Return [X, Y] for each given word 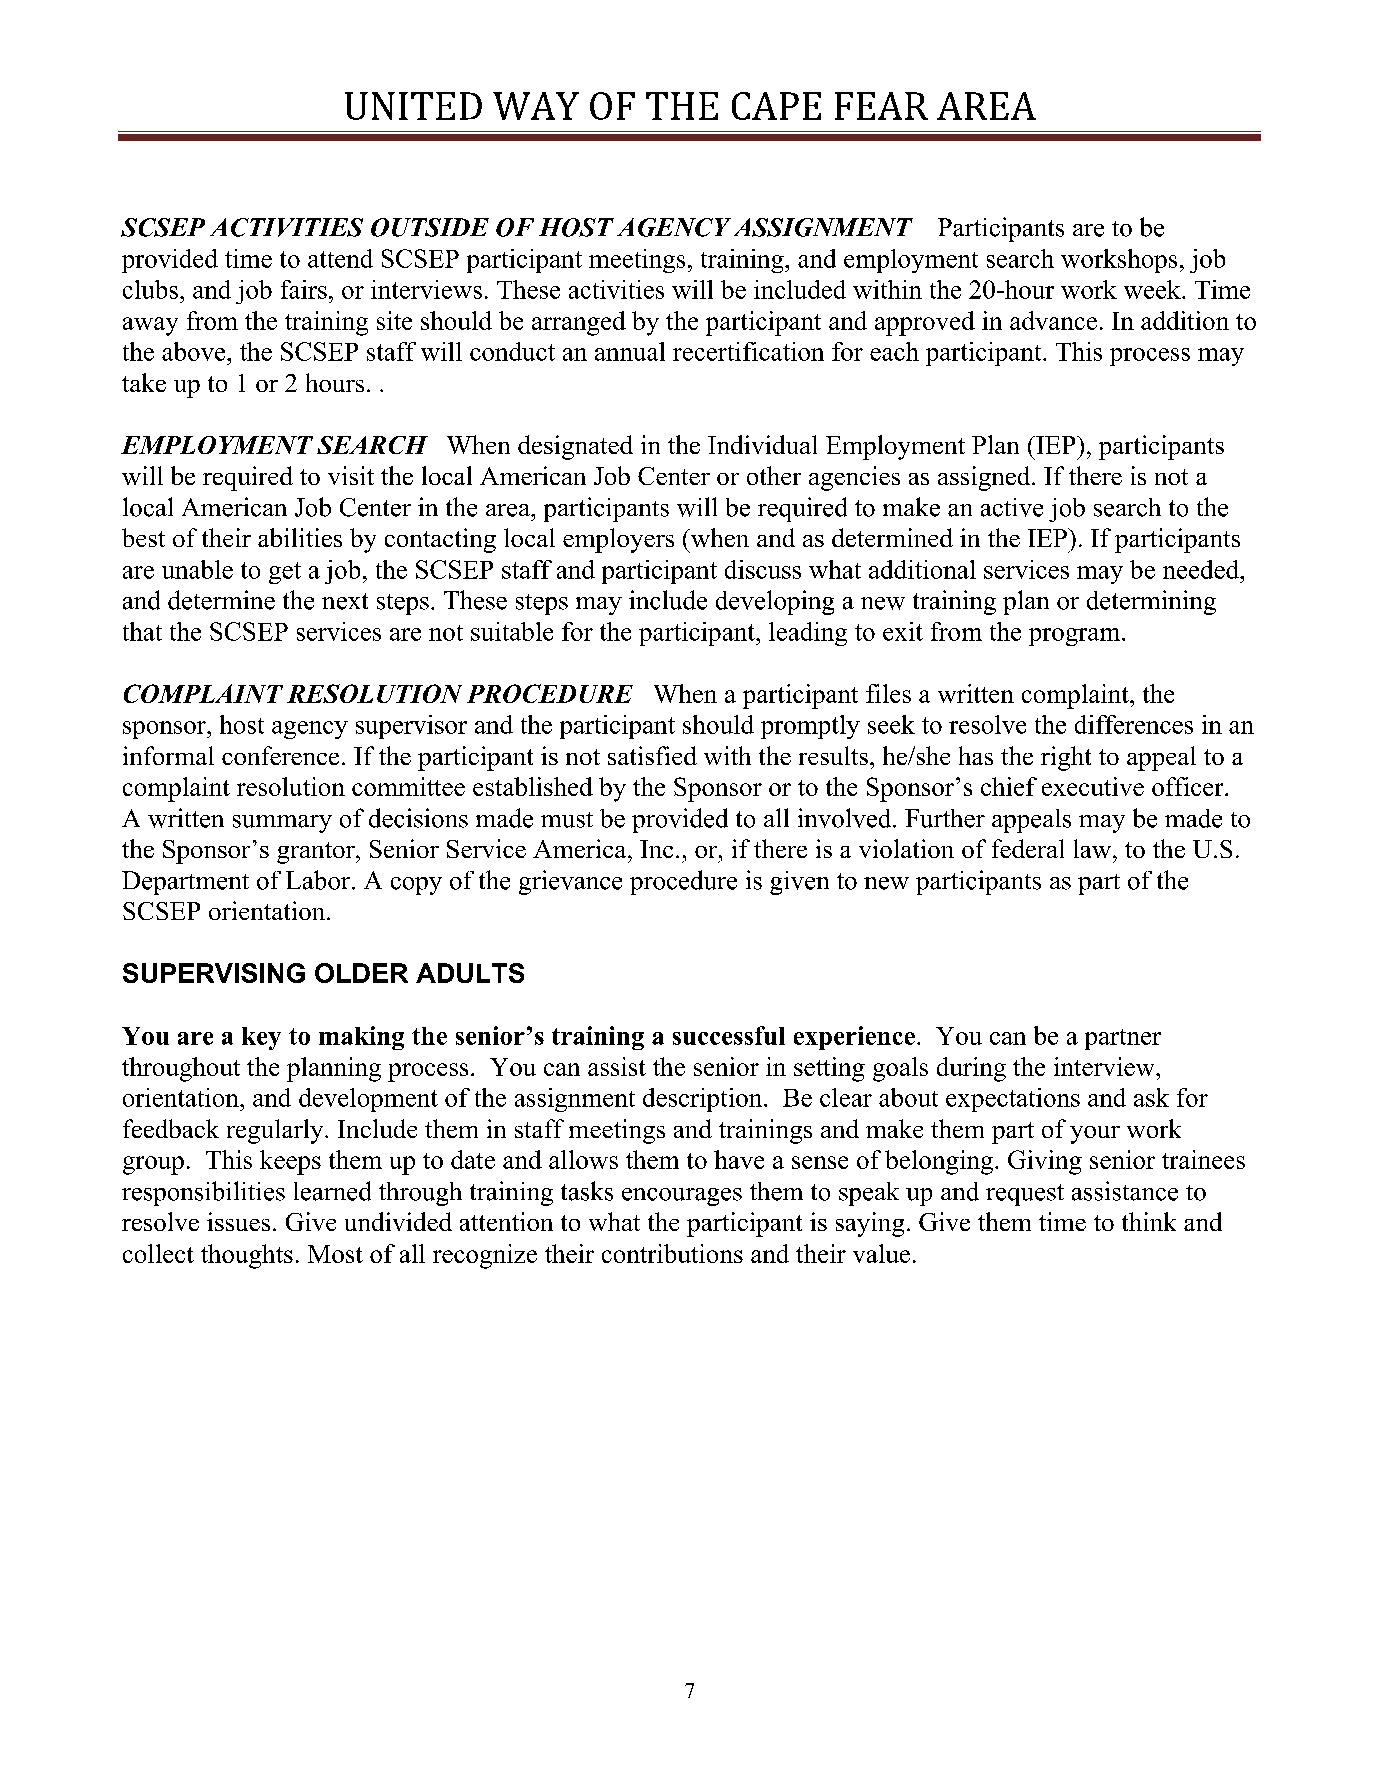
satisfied [652, 755]
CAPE [776, 106]
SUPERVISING [214, 973]
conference [280, 755]
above [195, 351]
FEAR [881, 106]
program [1076, 637]
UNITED [413, 106]
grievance [570, 882]
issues [238, 1221]
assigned [985, 478]
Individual [762, 444]
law [1092, 848]
